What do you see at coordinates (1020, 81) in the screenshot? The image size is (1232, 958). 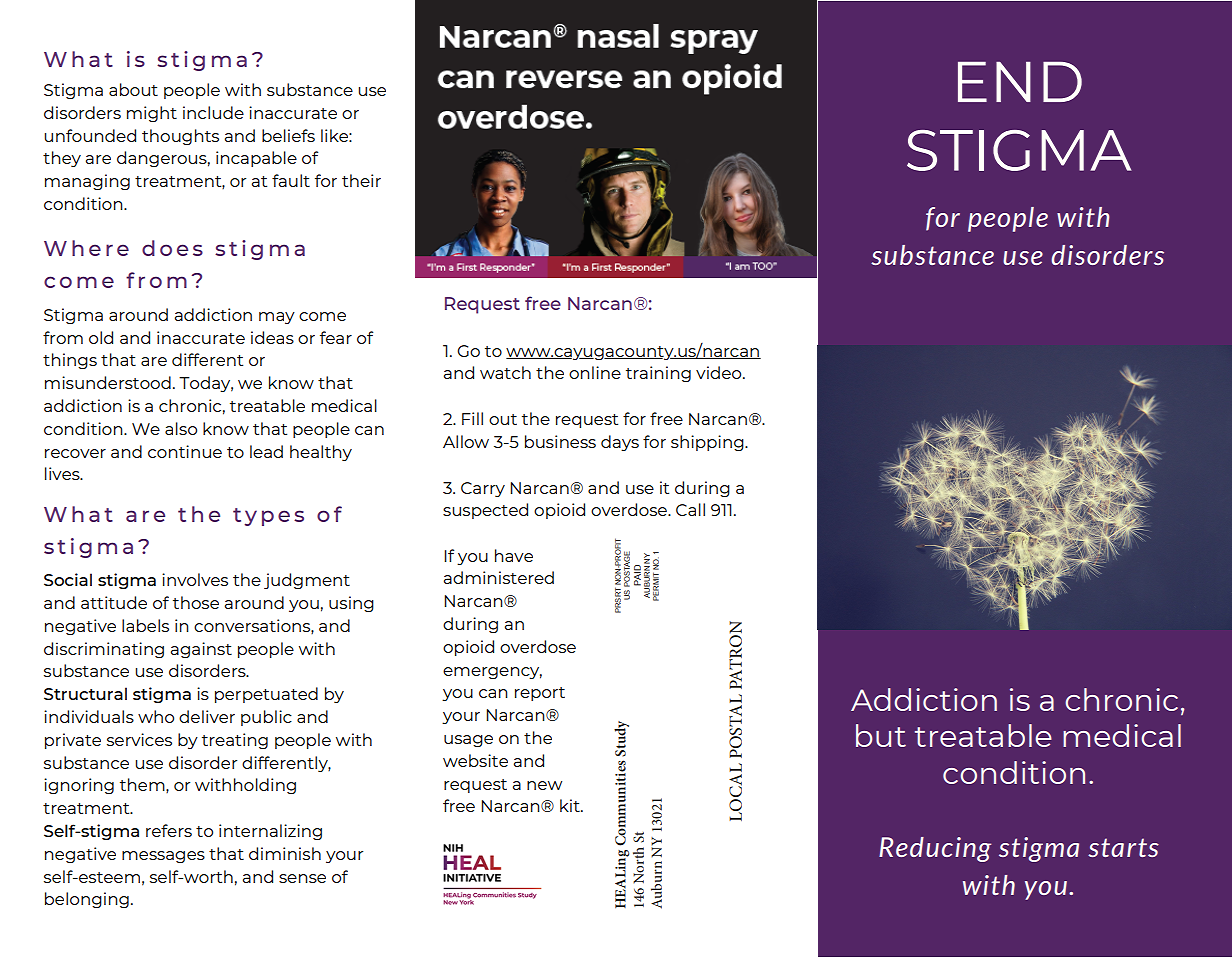 I see `END` at bounding box center [1020, 81].
